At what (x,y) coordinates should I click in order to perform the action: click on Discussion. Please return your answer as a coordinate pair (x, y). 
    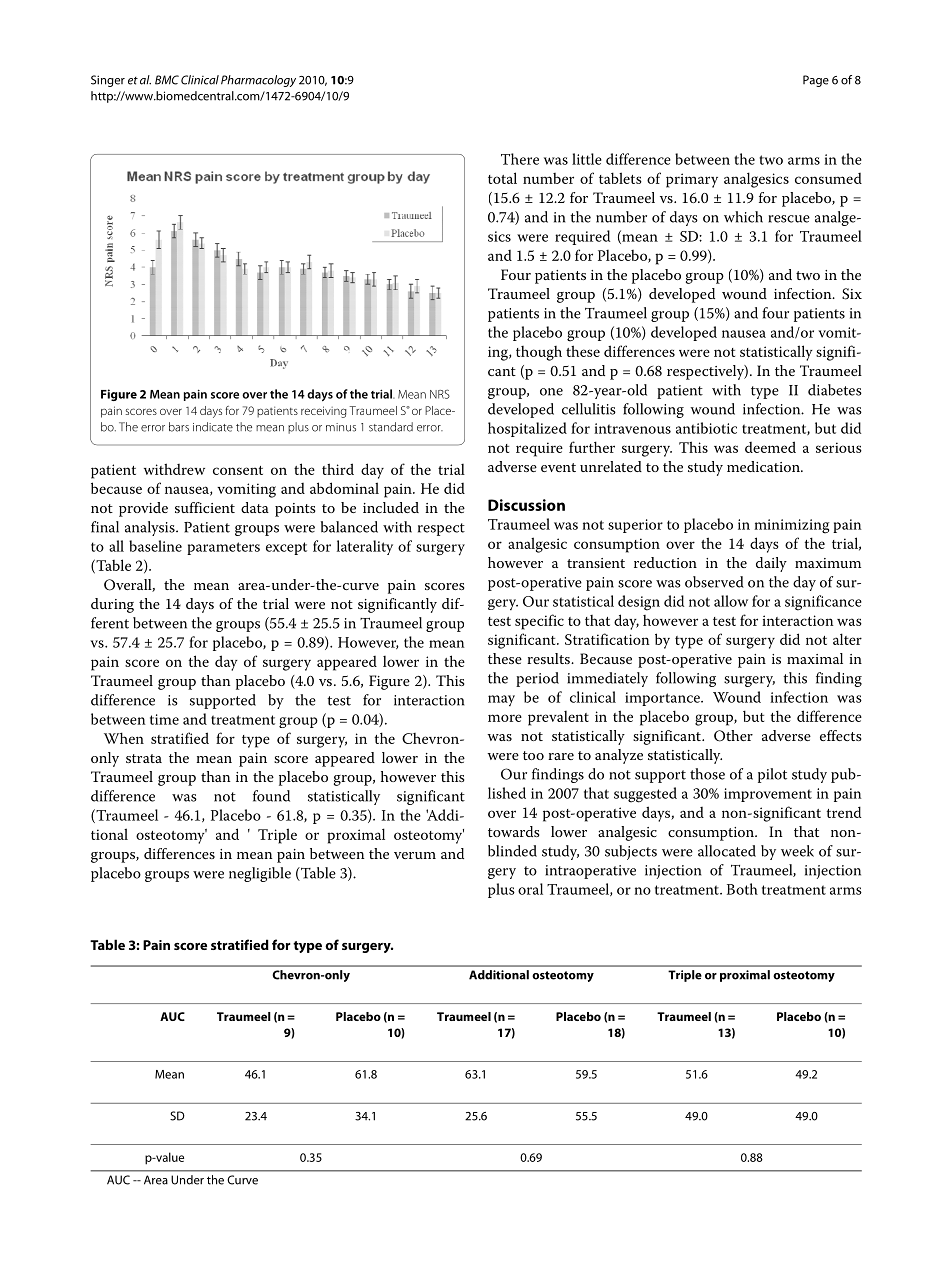
    Looking at the image, I should click on (526, 505).
